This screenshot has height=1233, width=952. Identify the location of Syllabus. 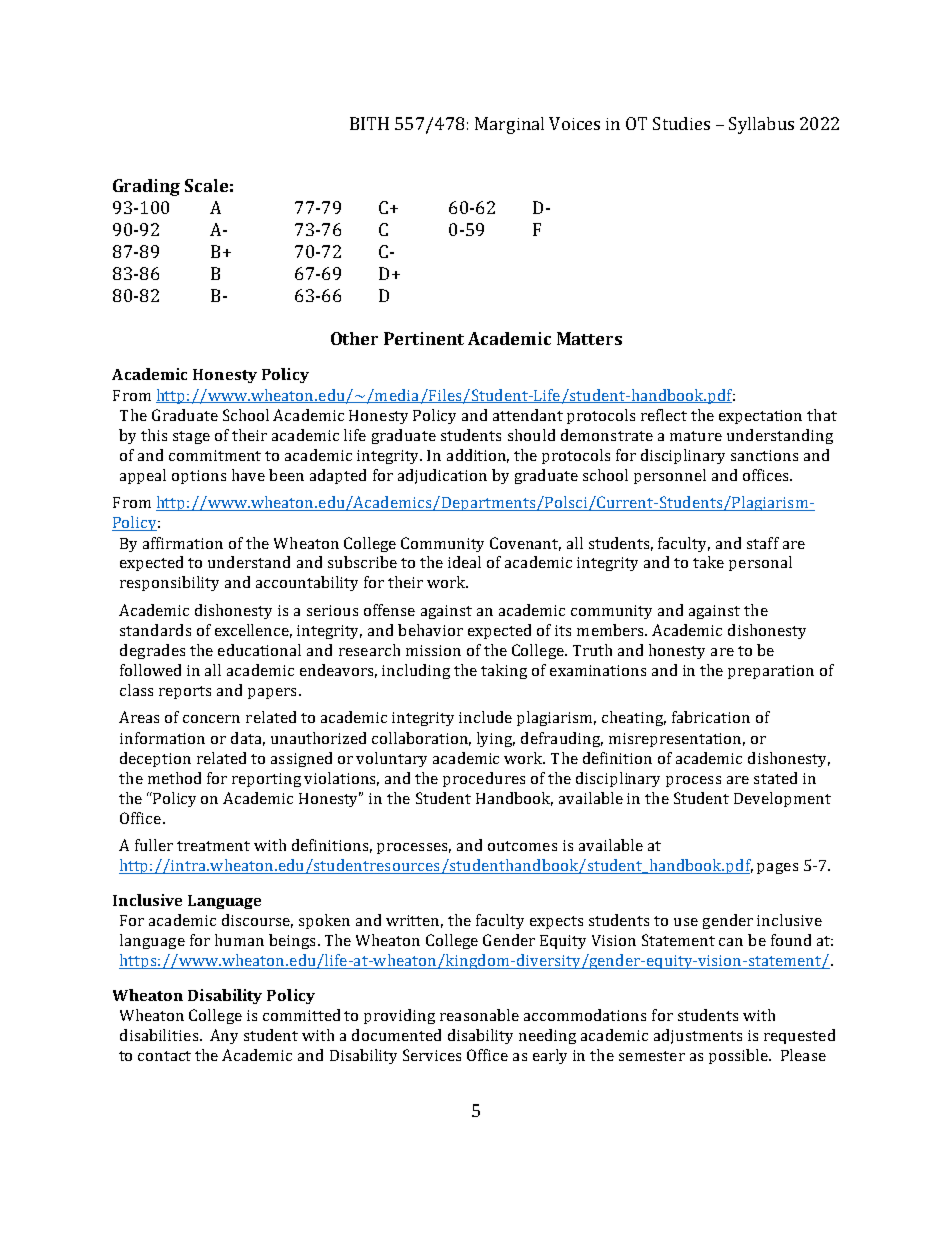
(761, 125).
